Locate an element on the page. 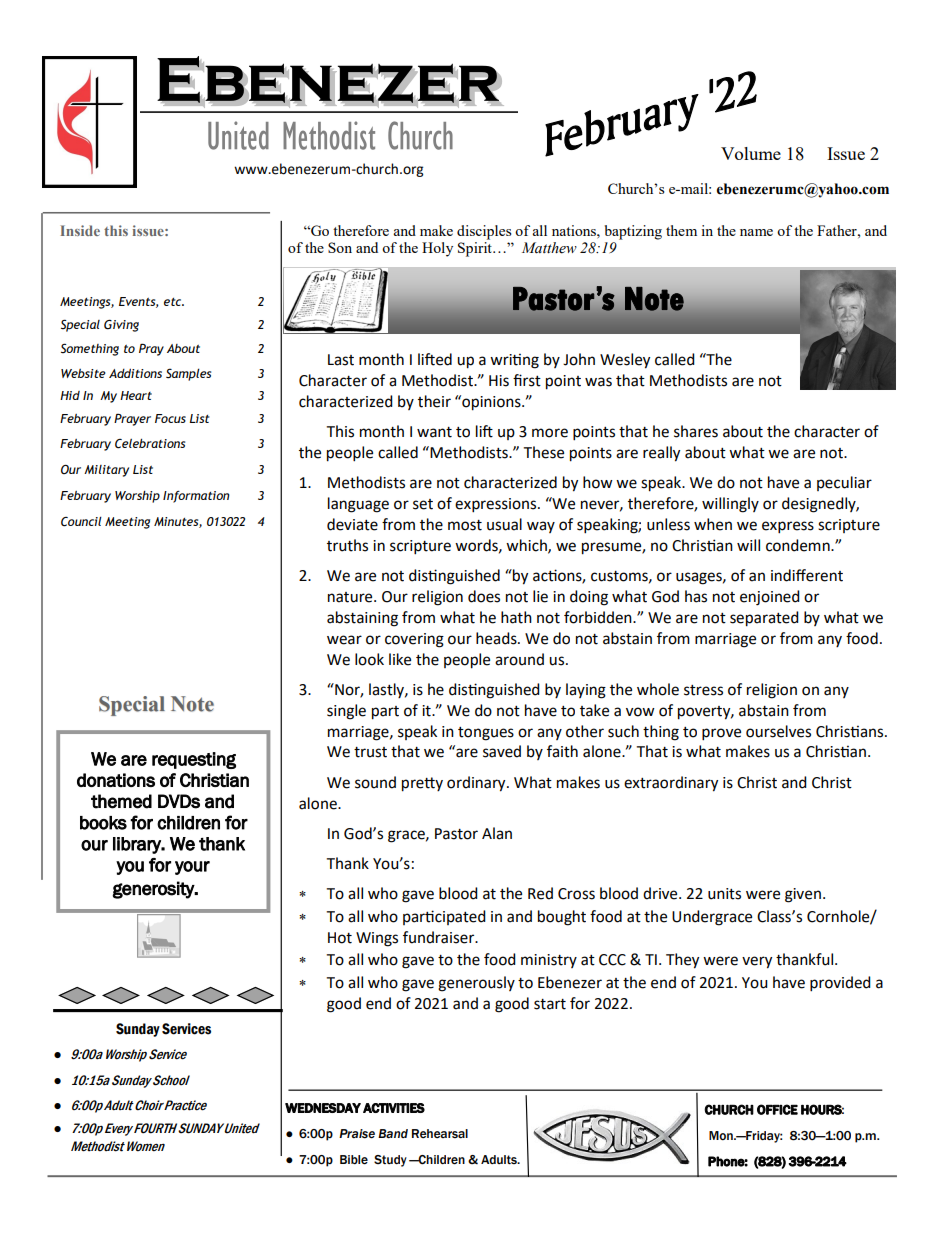 This page has height=1233, width=952. heads is located at coordinates (497, 638).
